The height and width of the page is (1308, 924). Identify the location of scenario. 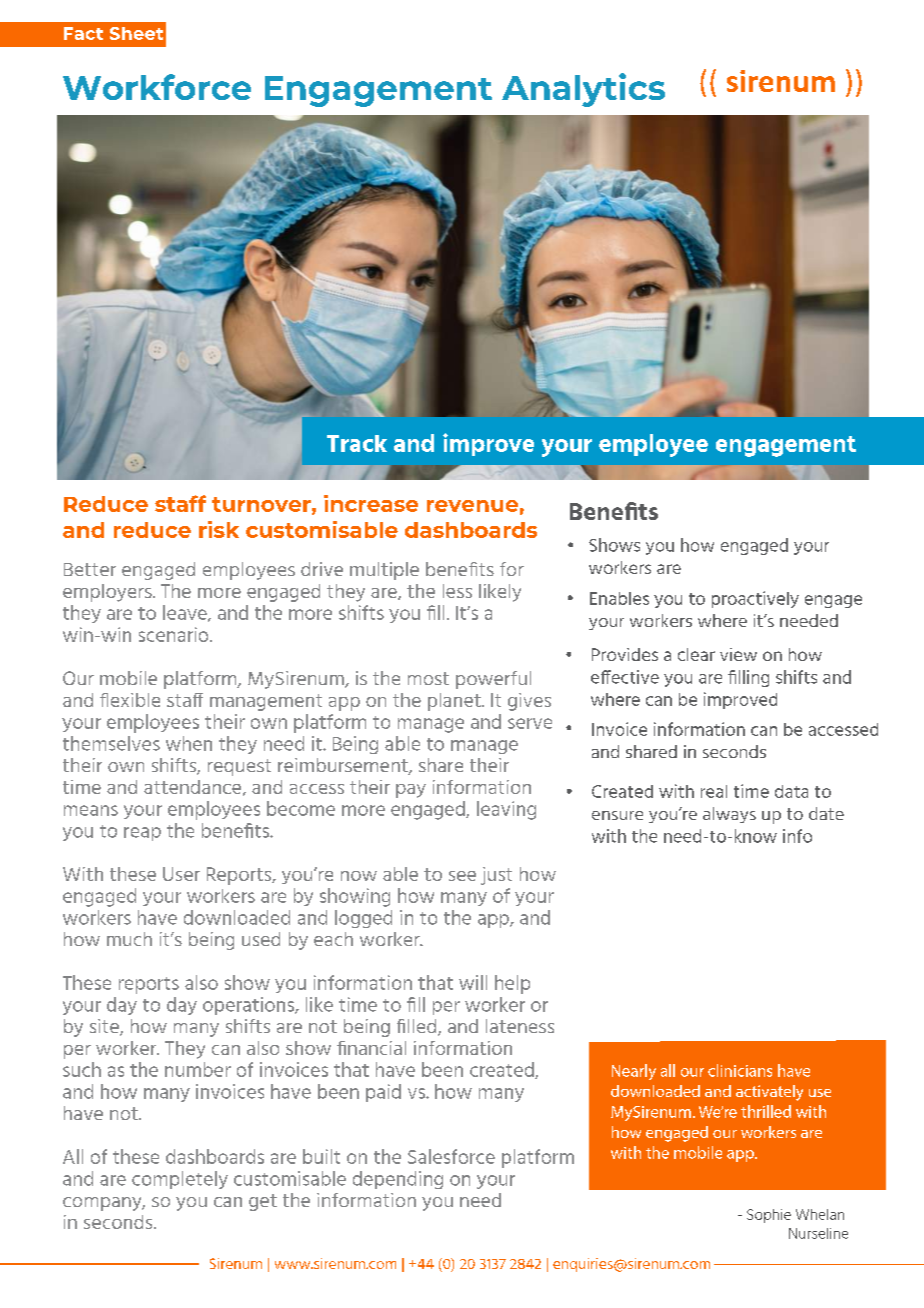
(175, 634).
